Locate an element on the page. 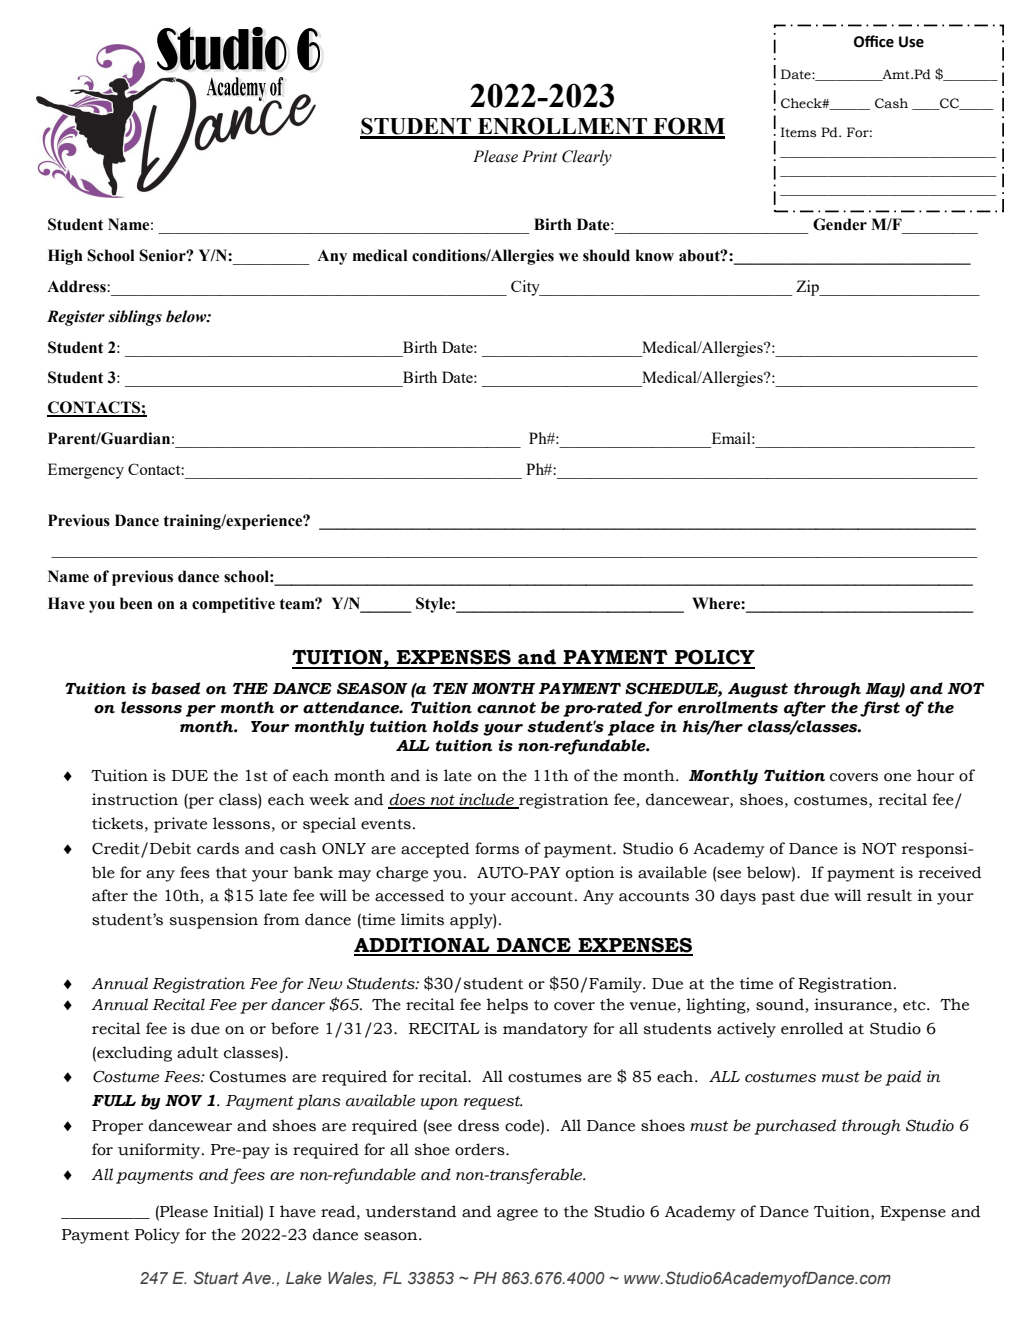  should is located at coordinates (606, 255).
